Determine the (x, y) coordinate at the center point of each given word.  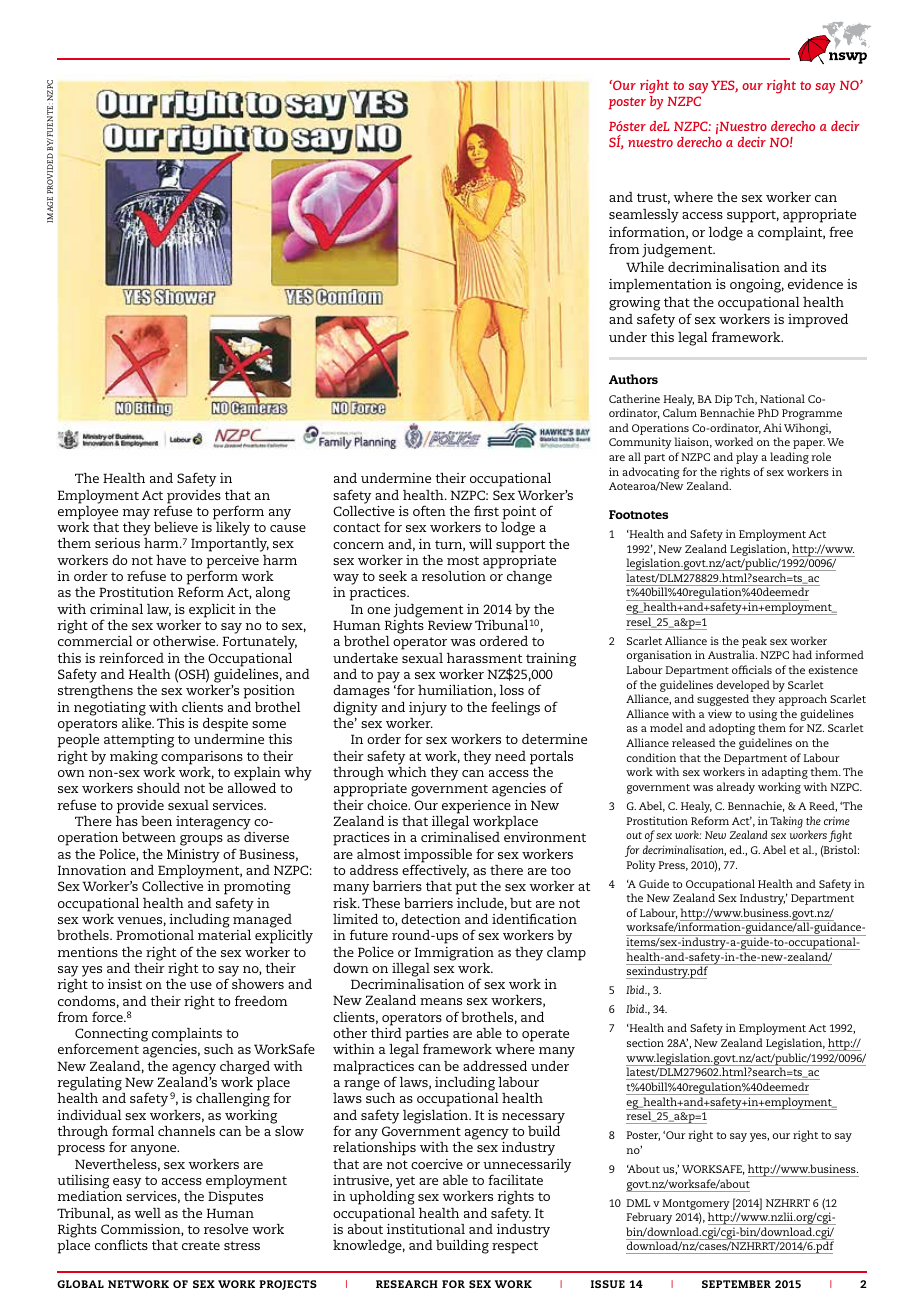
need (510, 756)
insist (125, 984)
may (136, 514)
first (486, 510)
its (818, 267)
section (645, 1042)
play (747, 458)
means (441, 1001)
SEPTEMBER (736, 1284)
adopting (732, 729)
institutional (426, 1229)
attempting (139, 741)
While (645, 267)
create (201, 1245)
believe (176, 527)
